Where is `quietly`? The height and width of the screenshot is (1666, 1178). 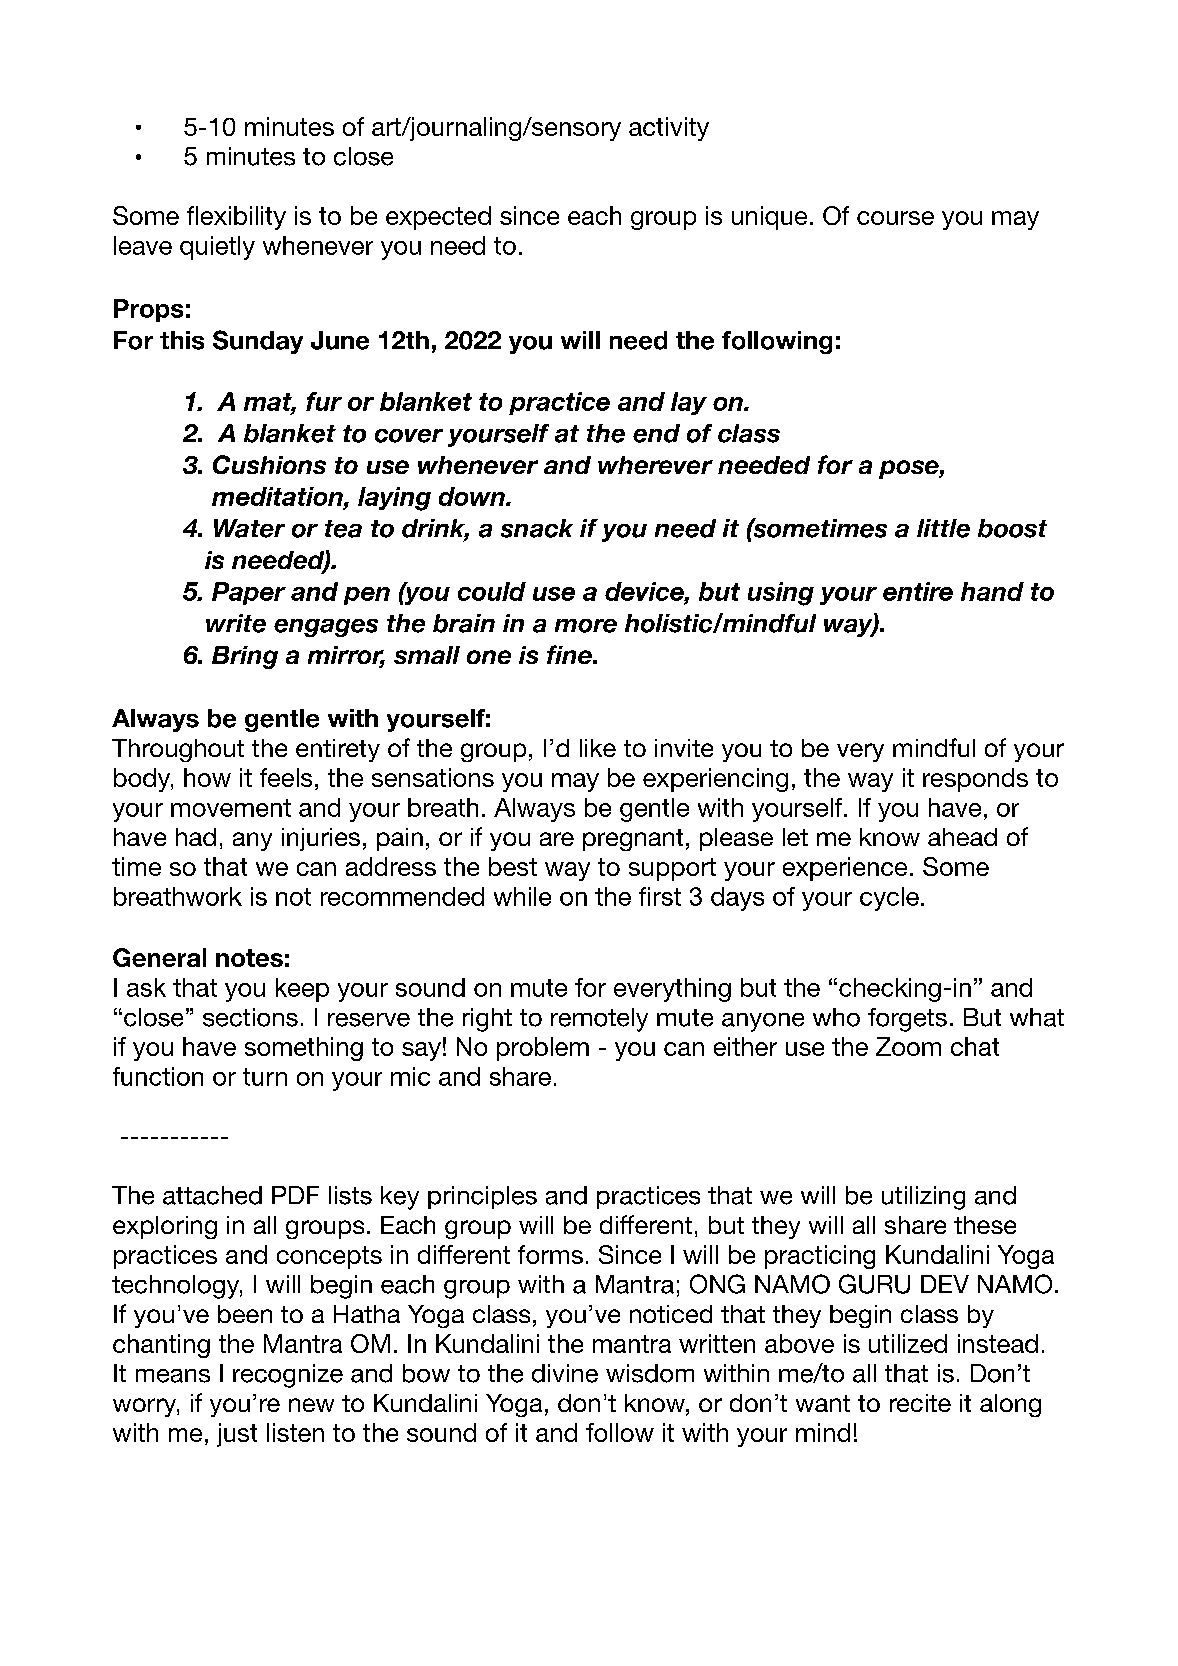
quietly is located at coordinates (217, 248).
